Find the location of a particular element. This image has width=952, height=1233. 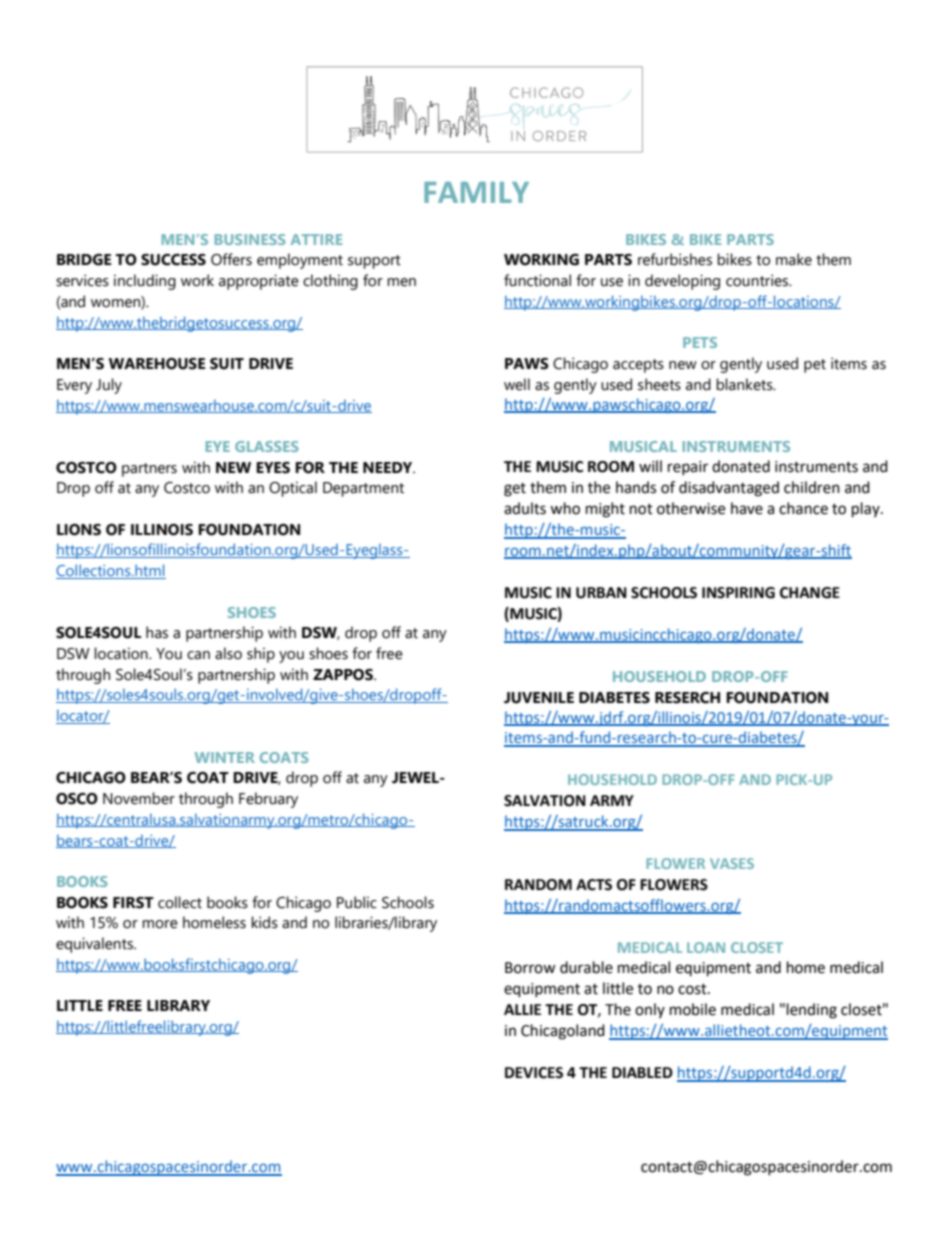

BUSINESS is located at coordinates (250, 239).
